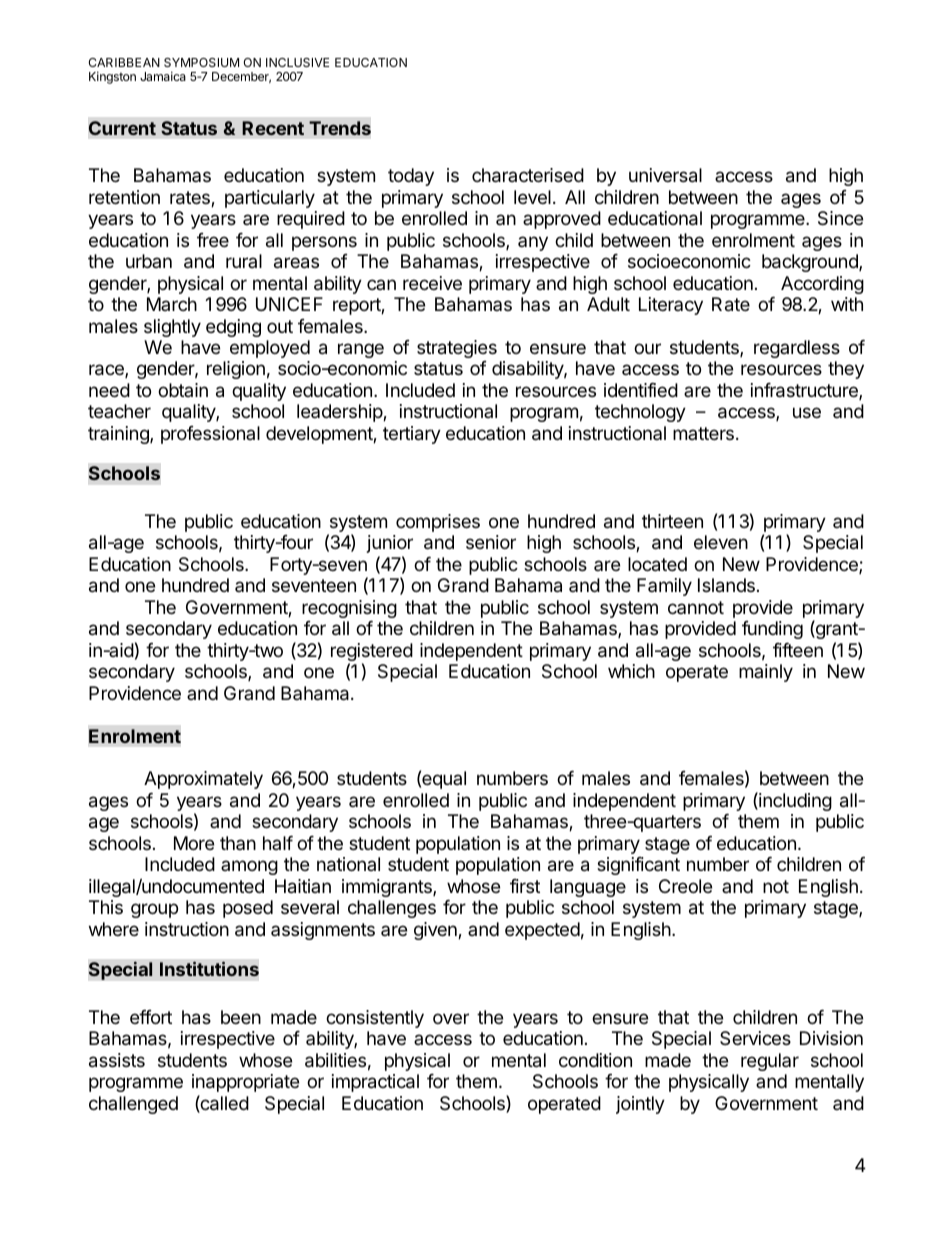 Image resolution: width=952 pixels, height=1233 pixels. Describe the element at coordinates (245, 1083) in the document. I see `inappropriate` at that location.
